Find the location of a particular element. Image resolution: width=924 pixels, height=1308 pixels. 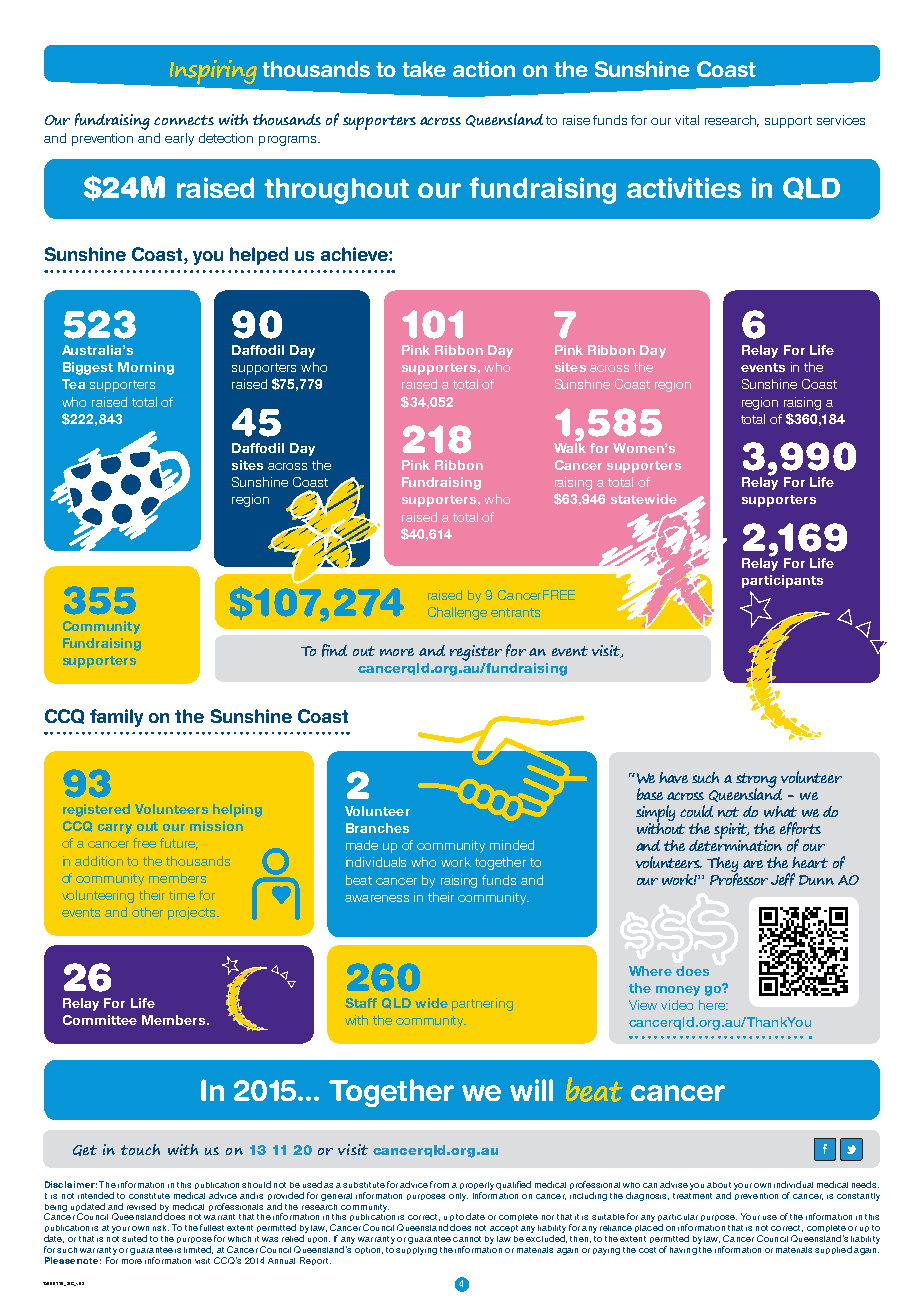

action is located at coordinates (484, 69).
